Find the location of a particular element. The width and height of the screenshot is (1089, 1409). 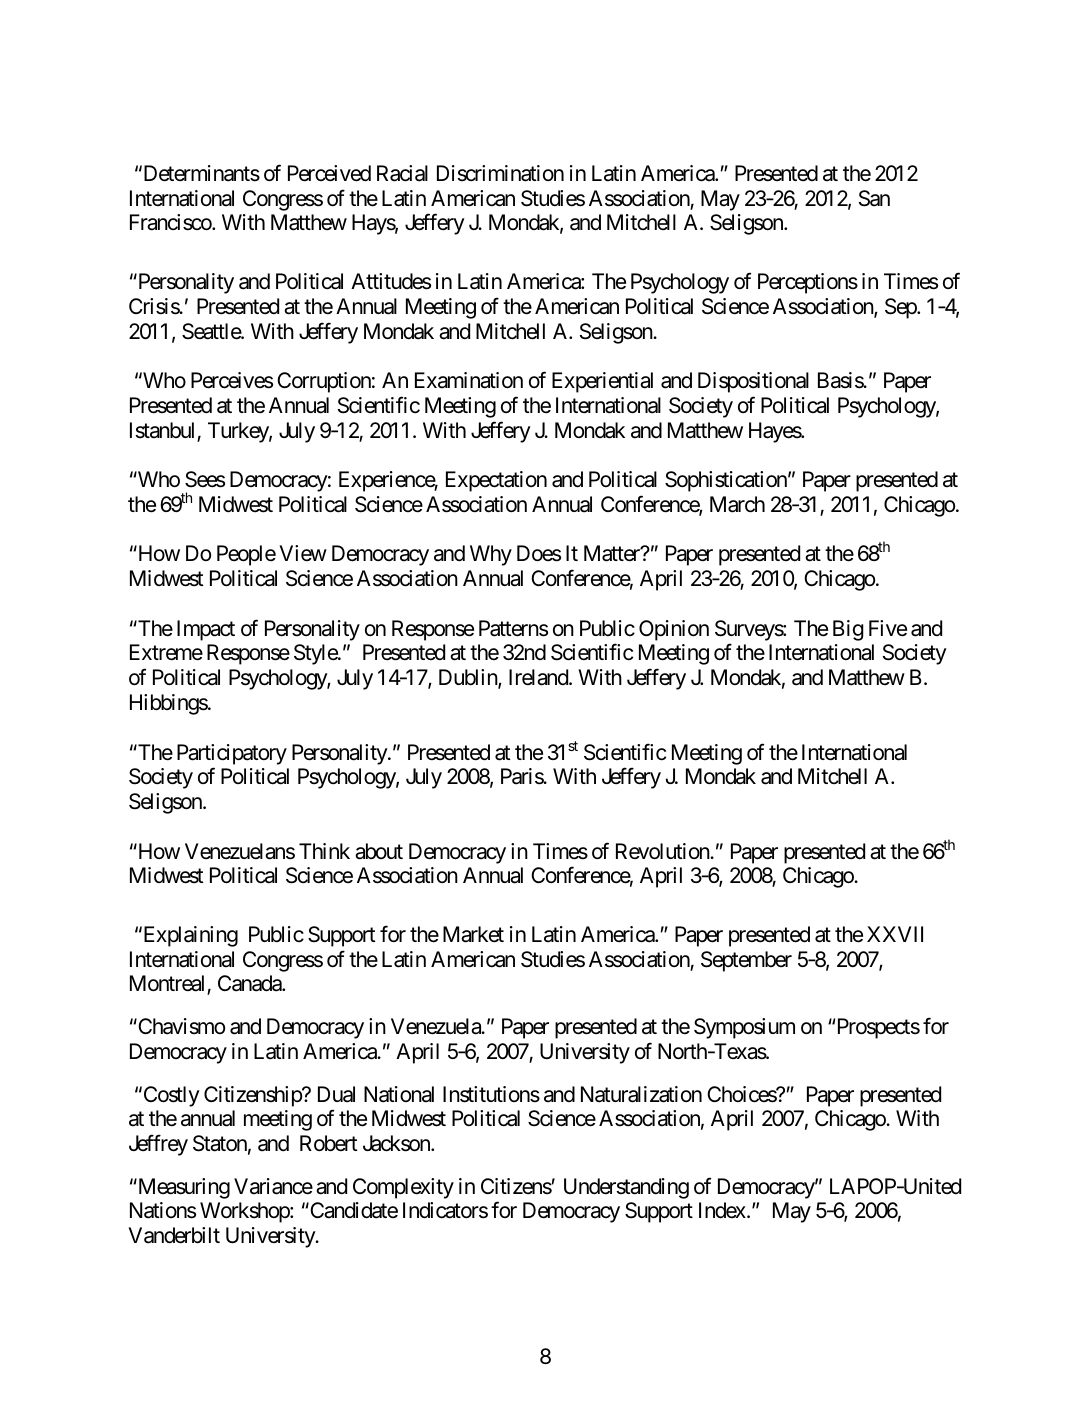

Revolution is located at coordinates (663, 851).
